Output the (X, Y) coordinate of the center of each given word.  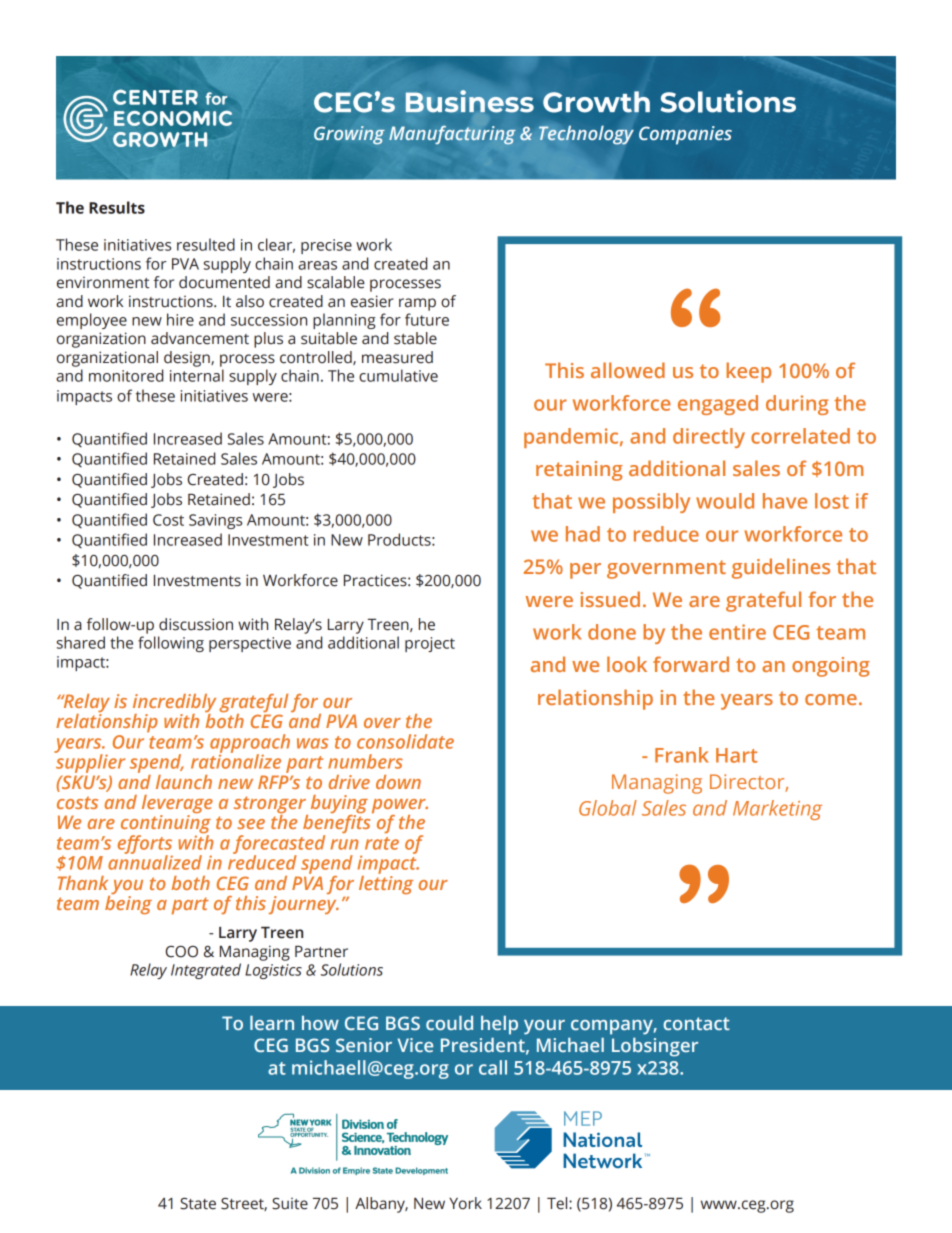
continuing (166, 825)
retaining (579, 471)
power (400, 807)
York (465, 1203)
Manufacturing (452, 135)
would (725, 501)
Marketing (777, 810)
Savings (215, 521)
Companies (685, 135)
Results (117, 207)
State (198, 1204)
